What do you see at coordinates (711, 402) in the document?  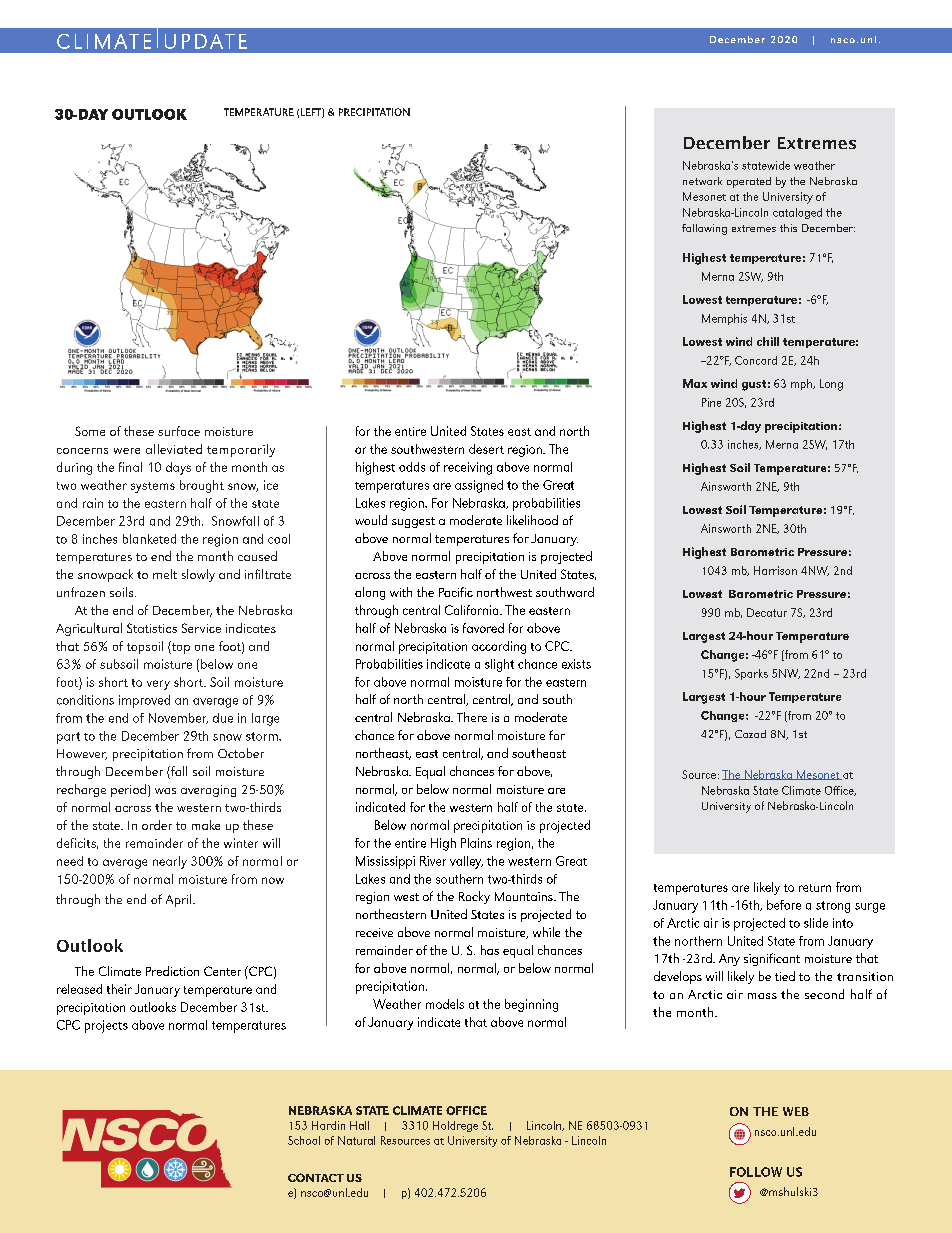 I see `Pine` at bounding box center [711, 402].
